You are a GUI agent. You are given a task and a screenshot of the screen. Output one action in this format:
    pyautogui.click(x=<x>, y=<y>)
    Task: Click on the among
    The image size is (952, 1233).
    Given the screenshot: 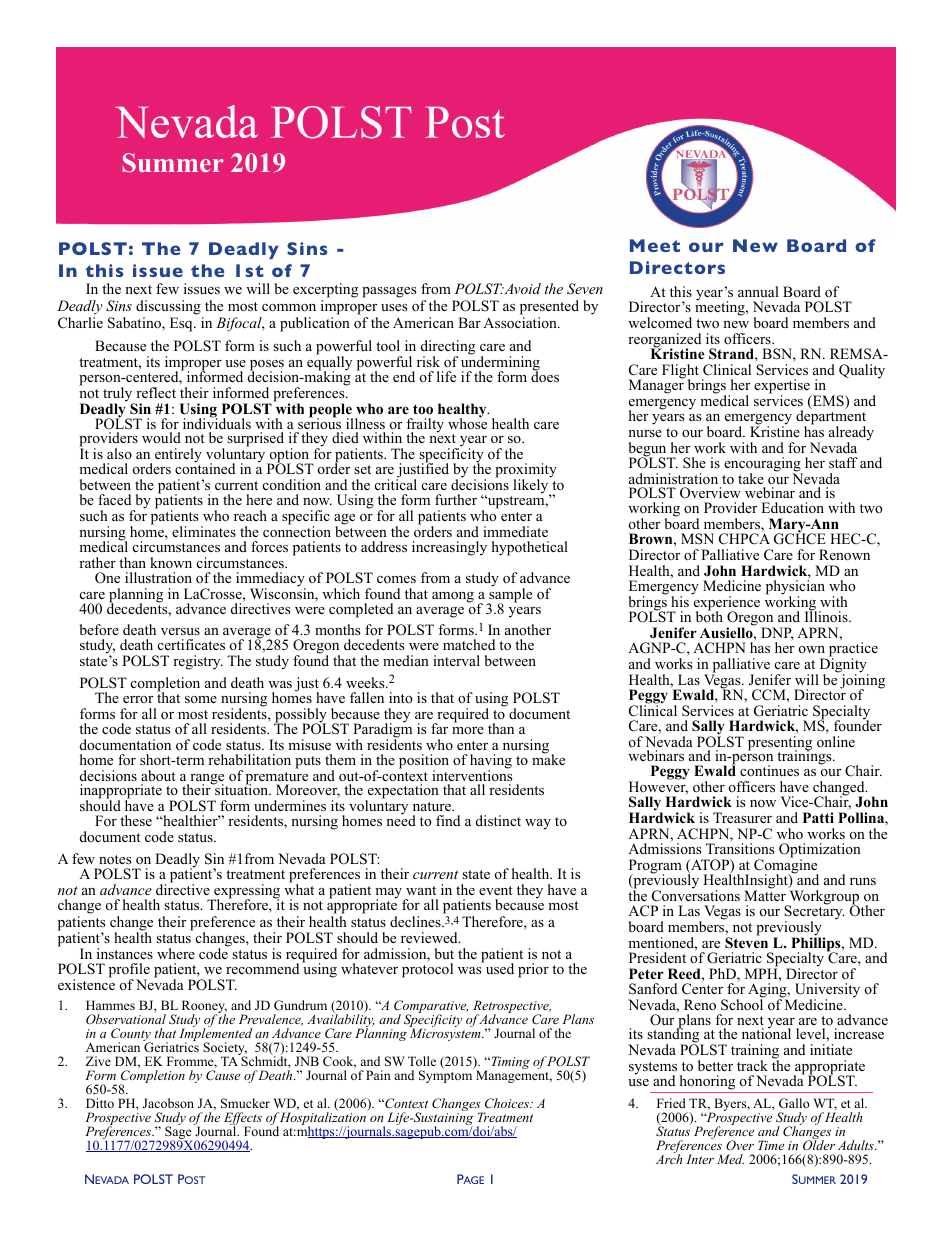 What is the action you would take?
    pyautogui.click(x=453, y=597)
